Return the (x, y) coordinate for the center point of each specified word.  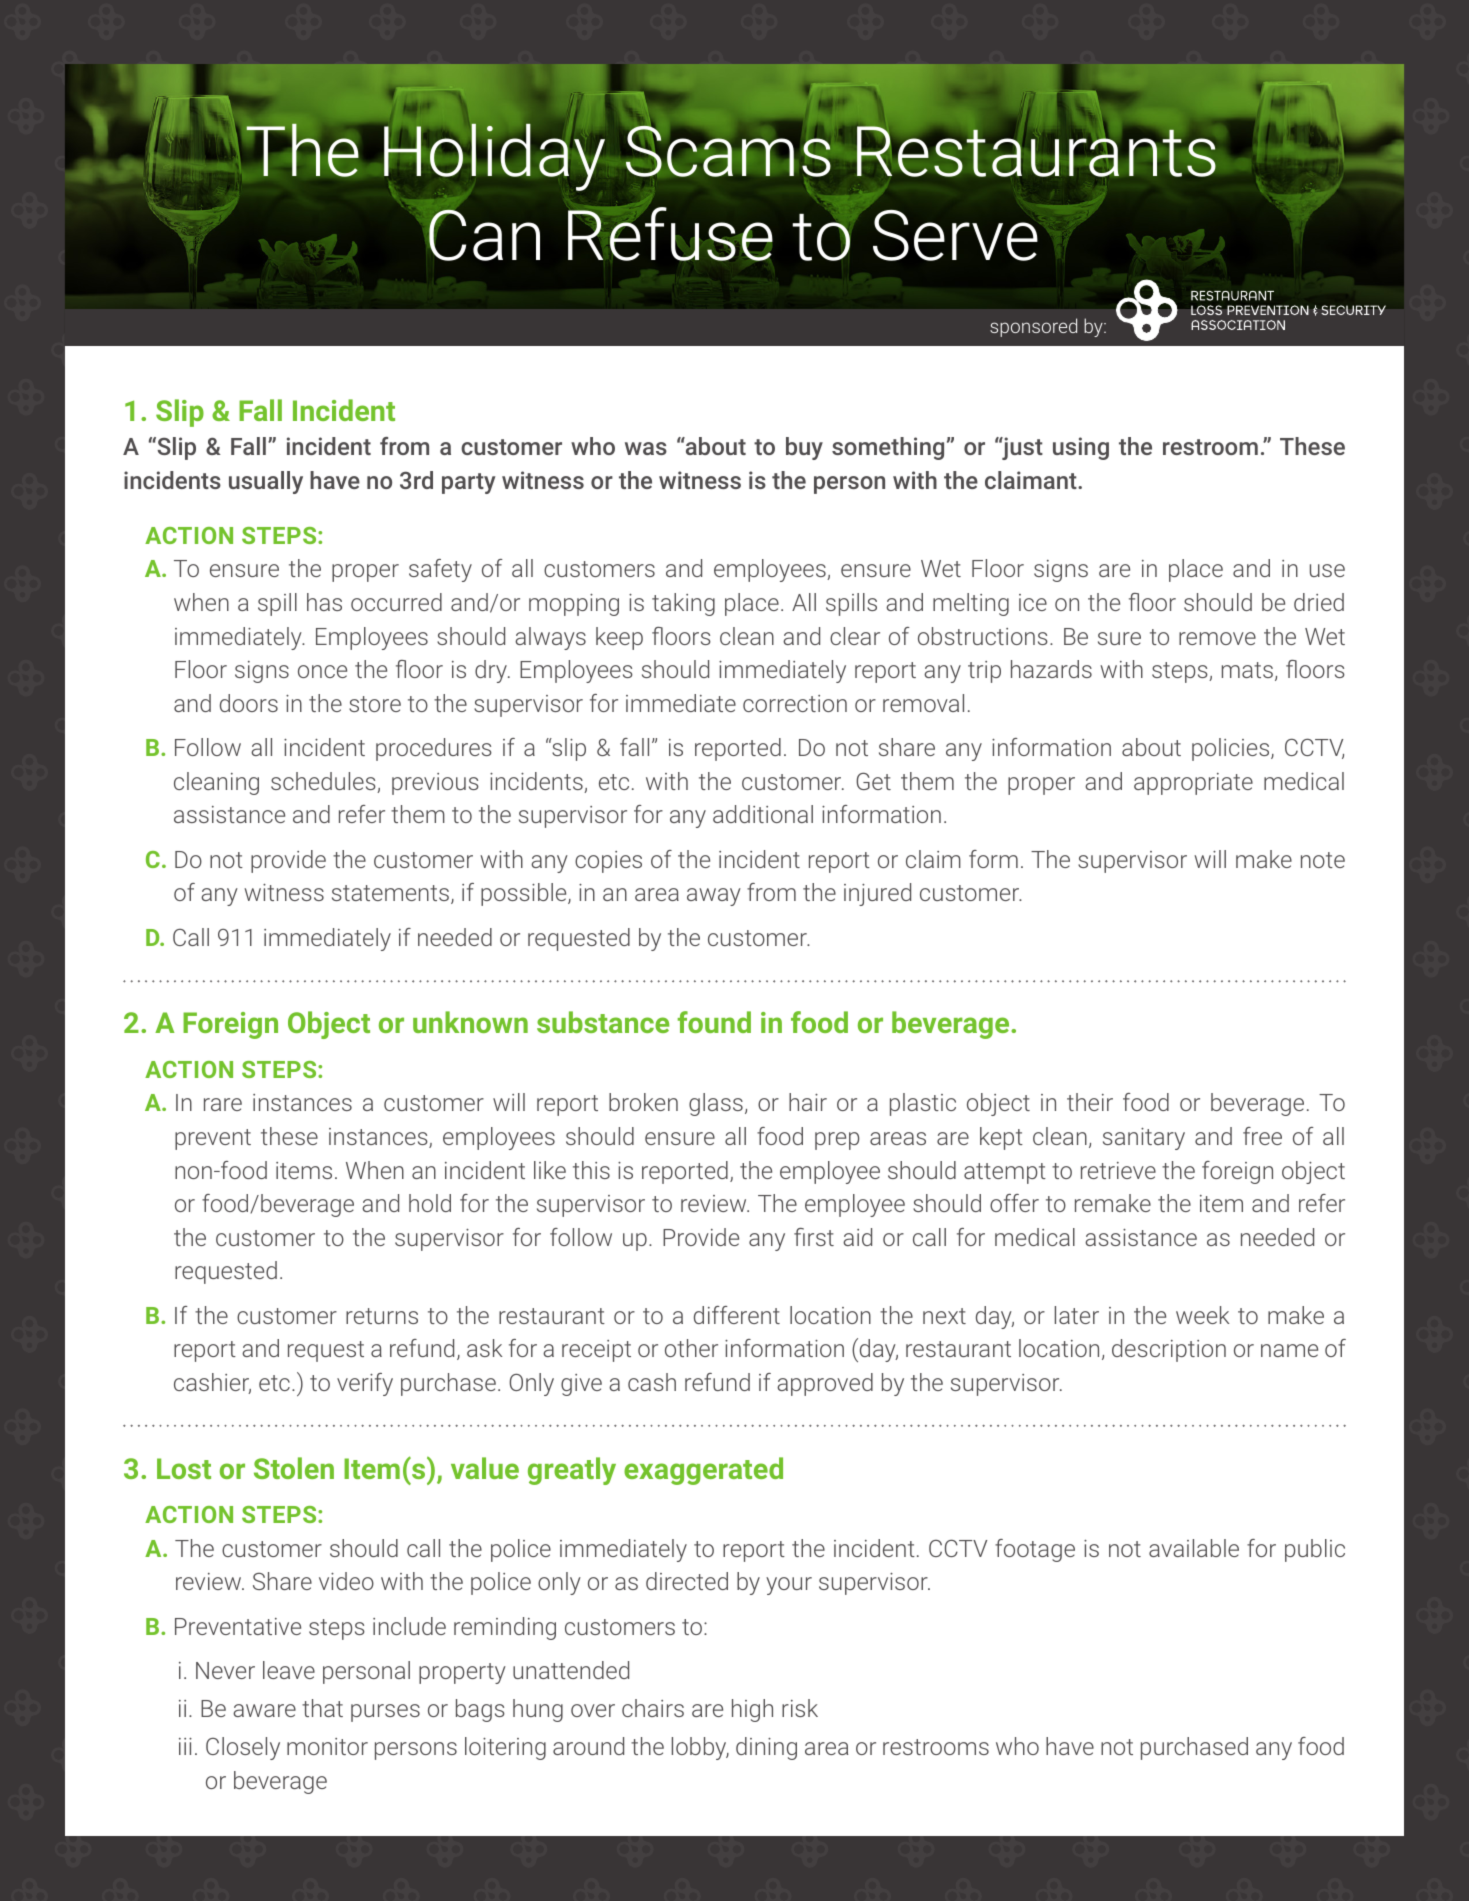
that (322, 1708)
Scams (728, 150)
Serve (955, 235)
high (752, 1710)
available (1194, 1548)
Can (483, 234)
